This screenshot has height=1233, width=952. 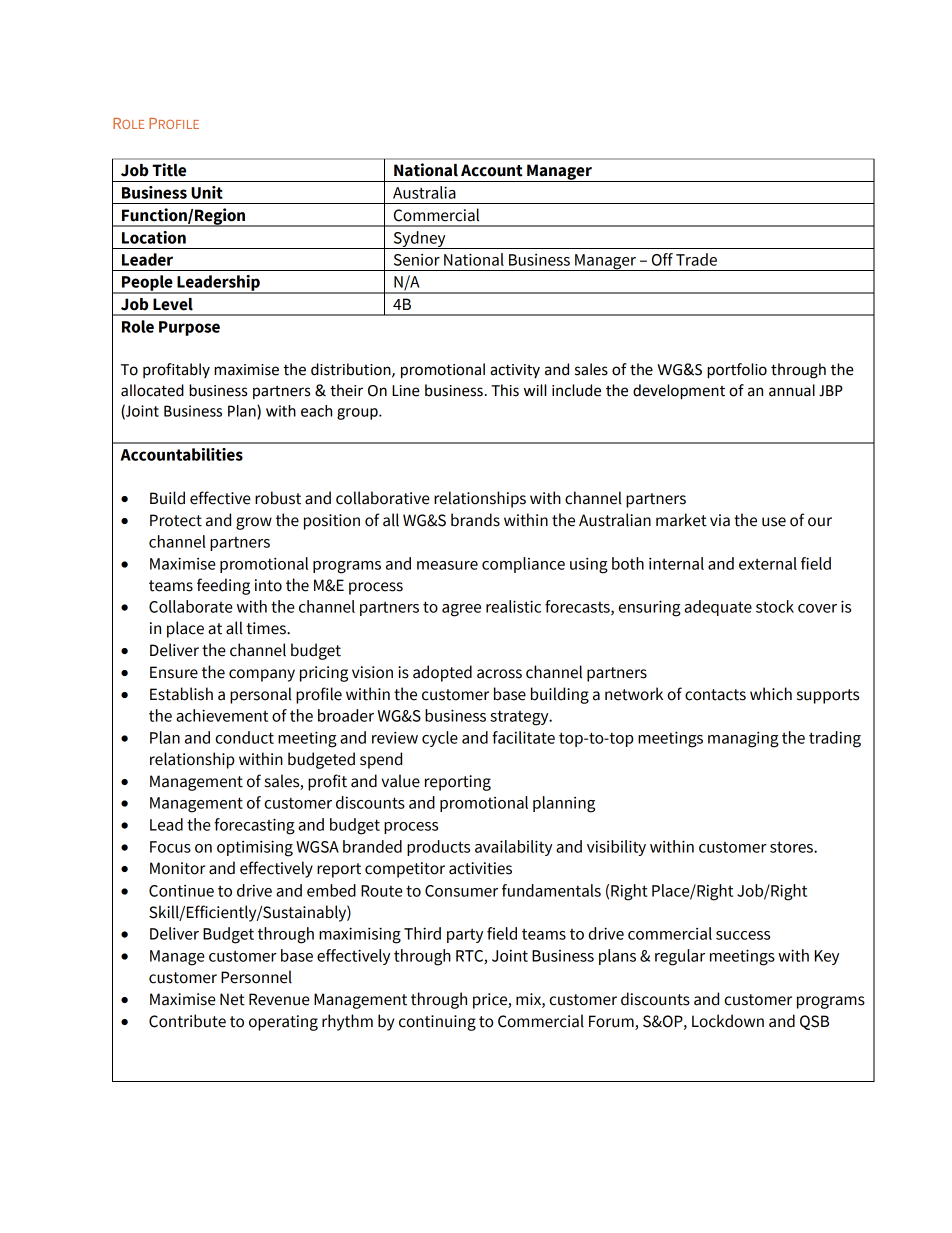 I want to click on Sydney, so click(x=419, y=240).
